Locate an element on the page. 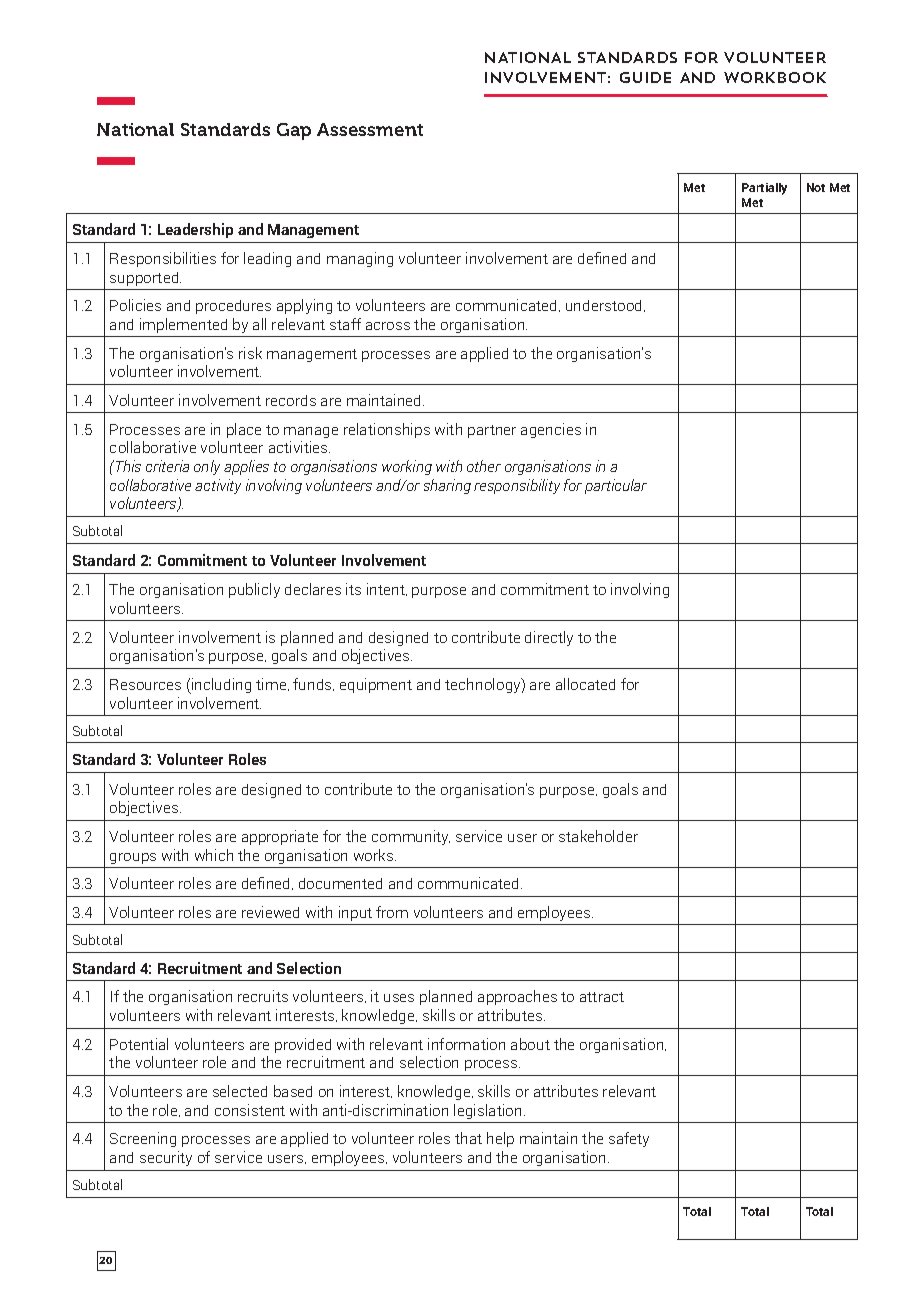 The image size is (924, 1308). Gap is located at coordinates (294, 131).
